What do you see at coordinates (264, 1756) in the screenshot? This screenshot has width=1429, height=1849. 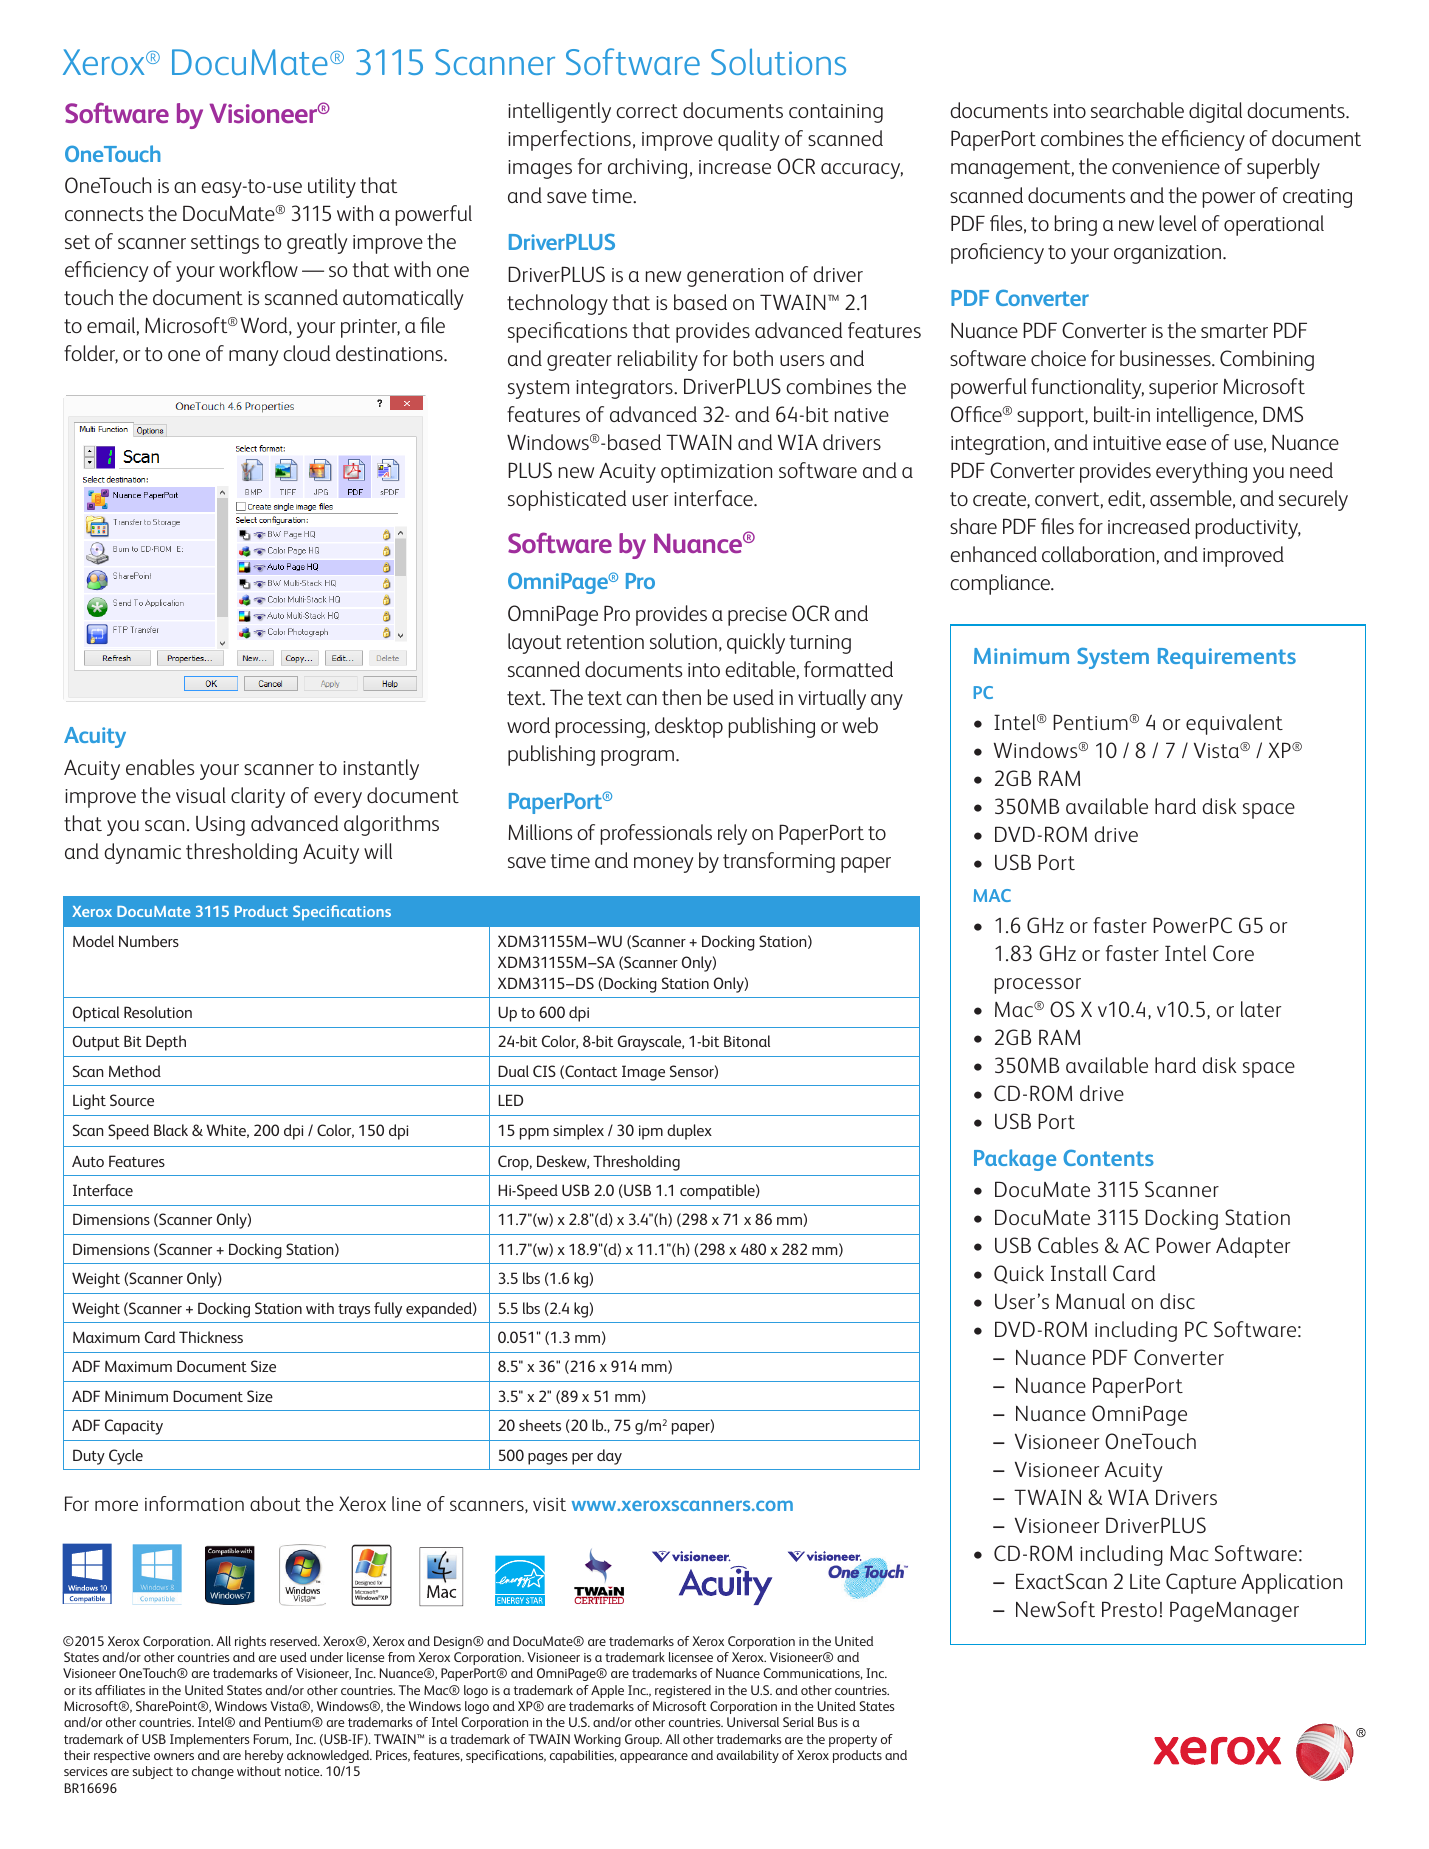 I see `hereby` at bounding box center [264, 1756].
